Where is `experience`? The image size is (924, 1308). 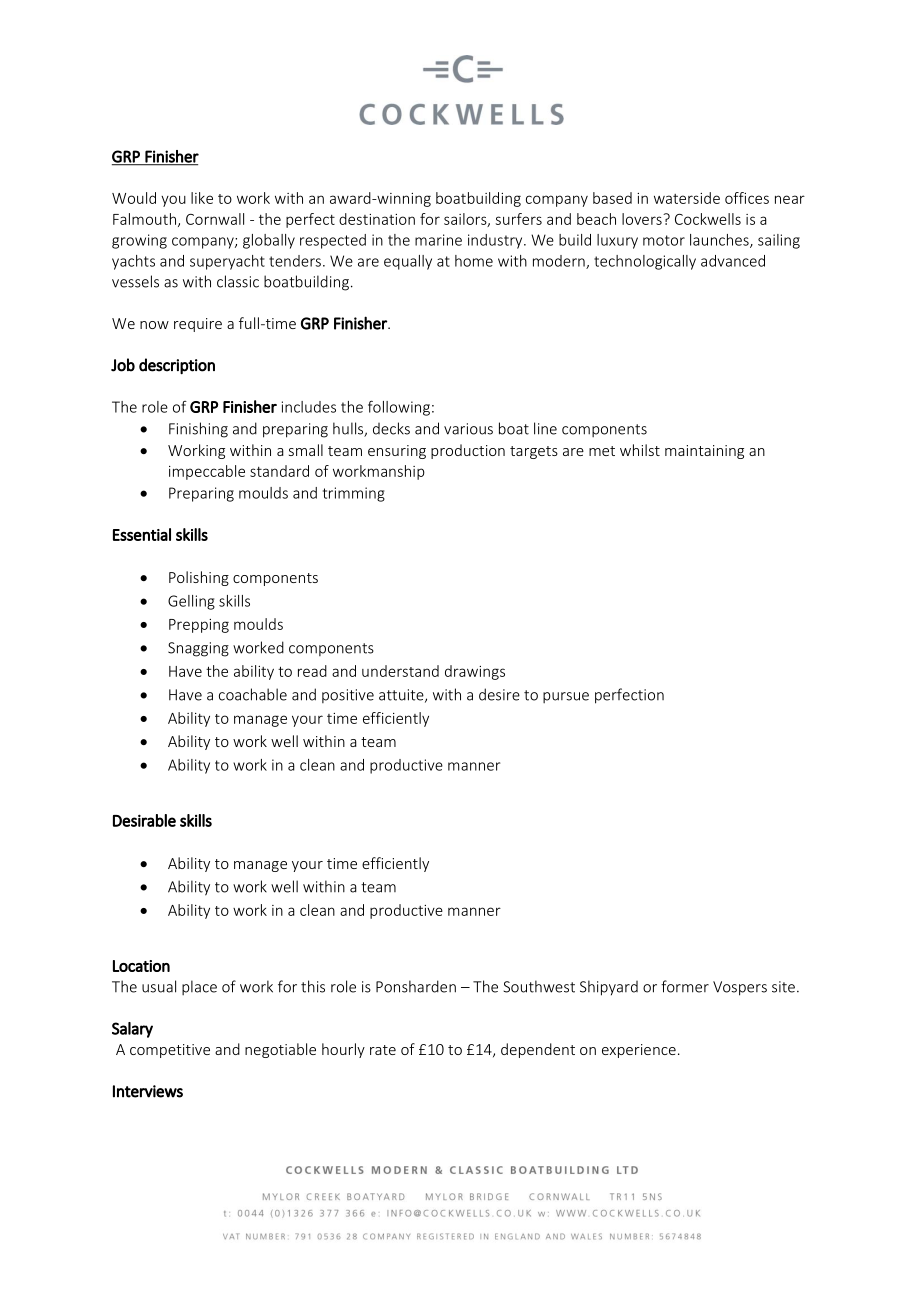 experience is located at coordinates (639, 1051).
